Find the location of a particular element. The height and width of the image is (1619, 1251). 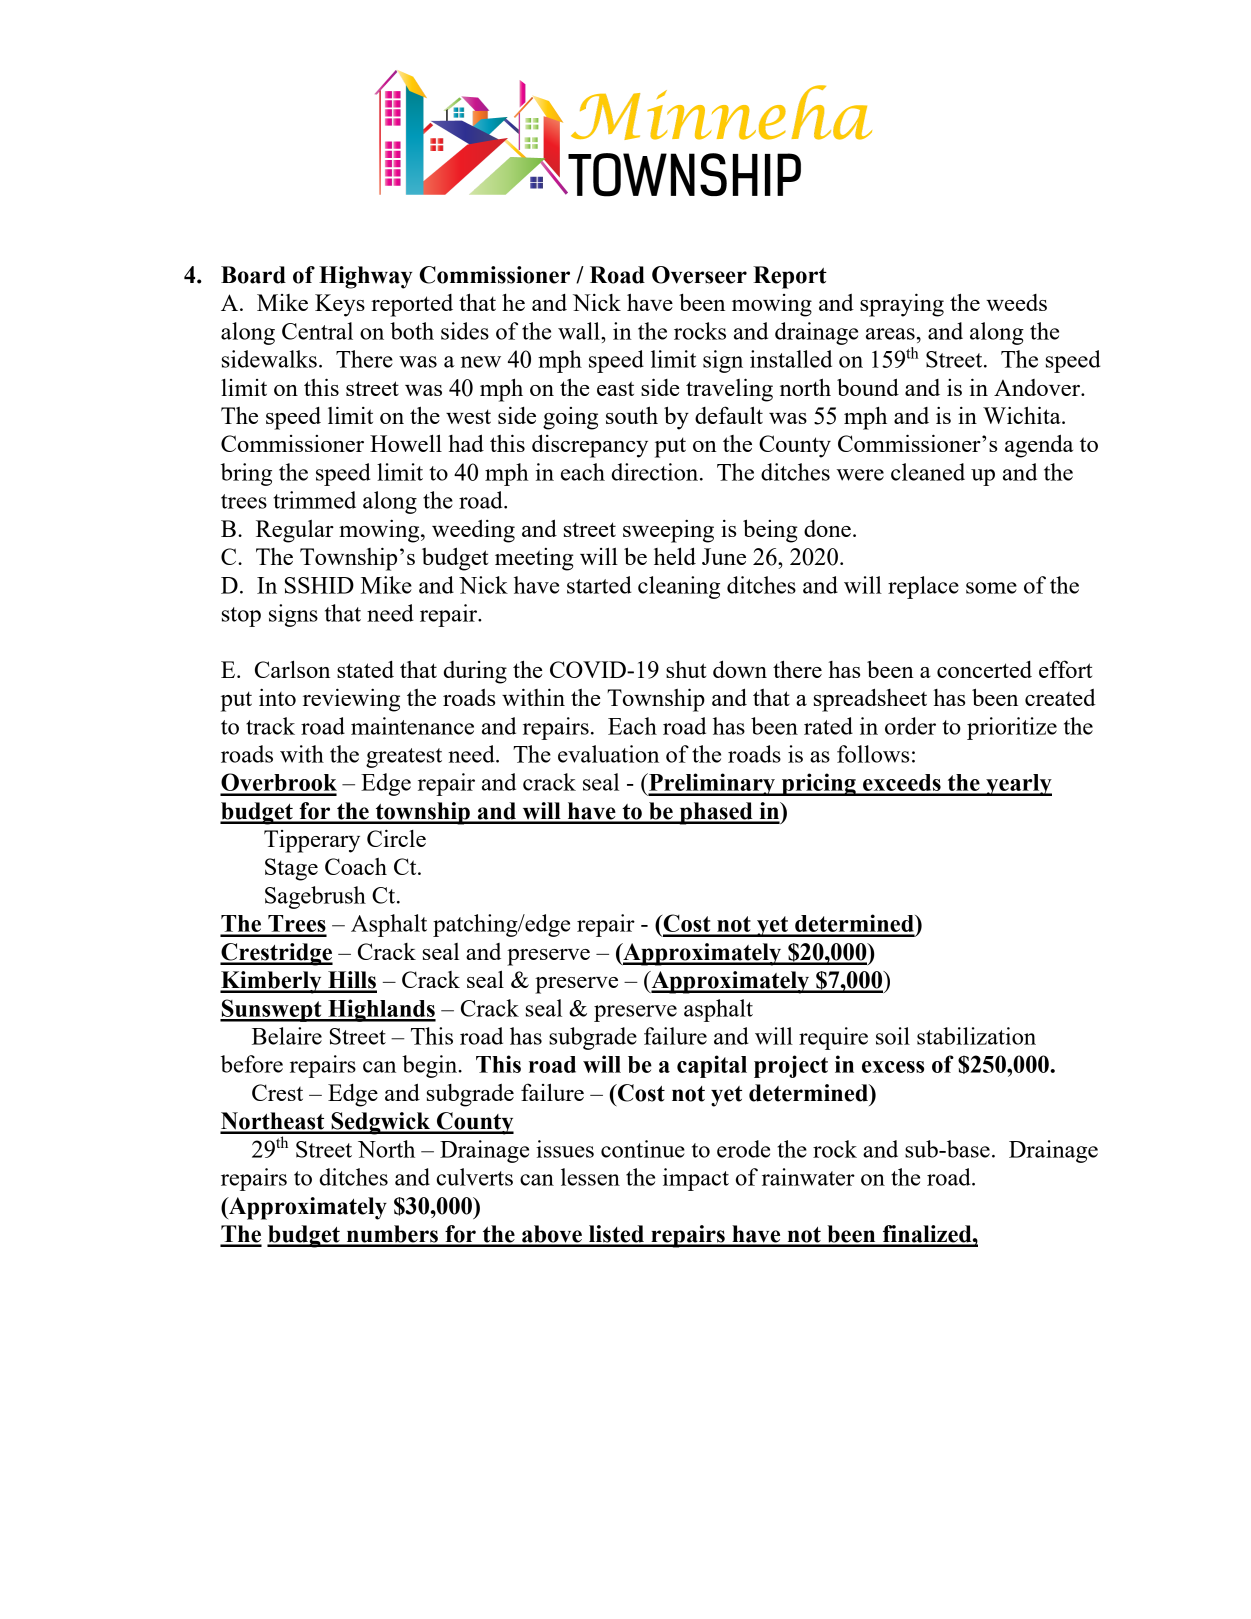

Sedgwick is located at coordinates (381, 1123).
